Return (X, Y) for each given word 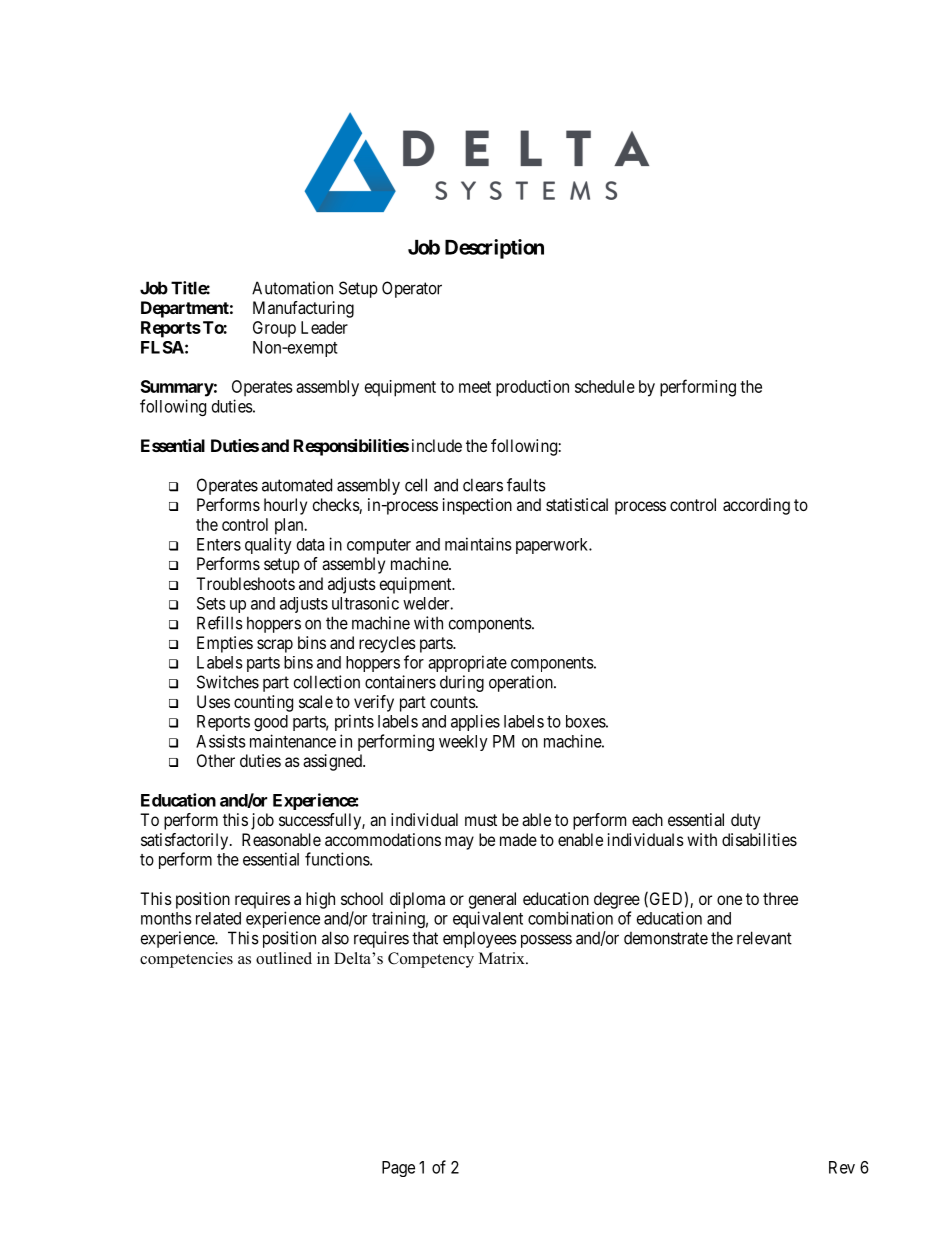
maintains (478, 544)
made (518, 839)
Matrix (503, 958)
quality (268, 545)
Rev (842, 1167)
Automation (292, 288)
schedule (605, 386)
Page (398, 1169)
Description (494, 249)
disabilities (759, 839)
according (756, 506)
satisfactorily (186, 841)
